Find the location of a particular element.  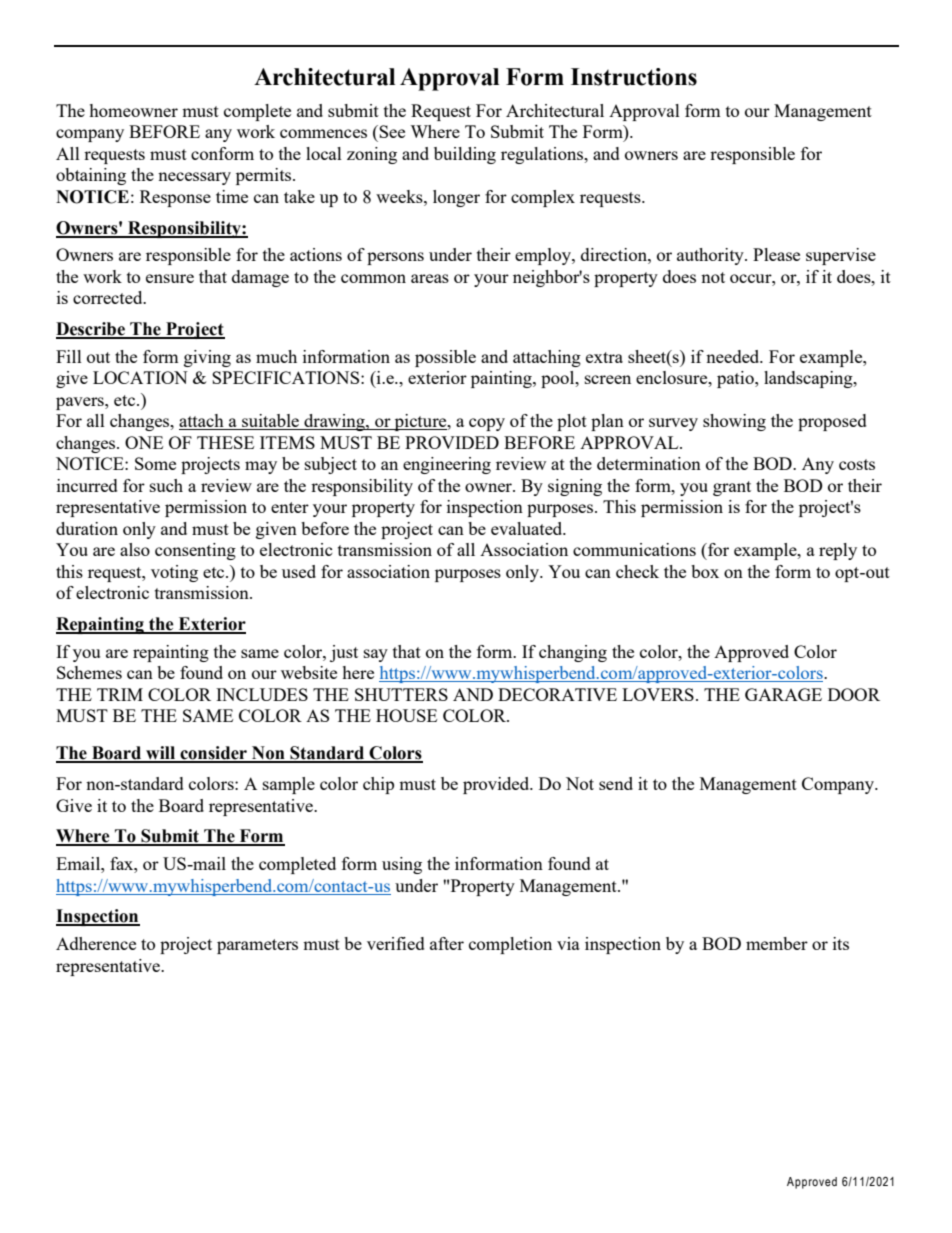

evaluated is located at coordinates (528, 528).
